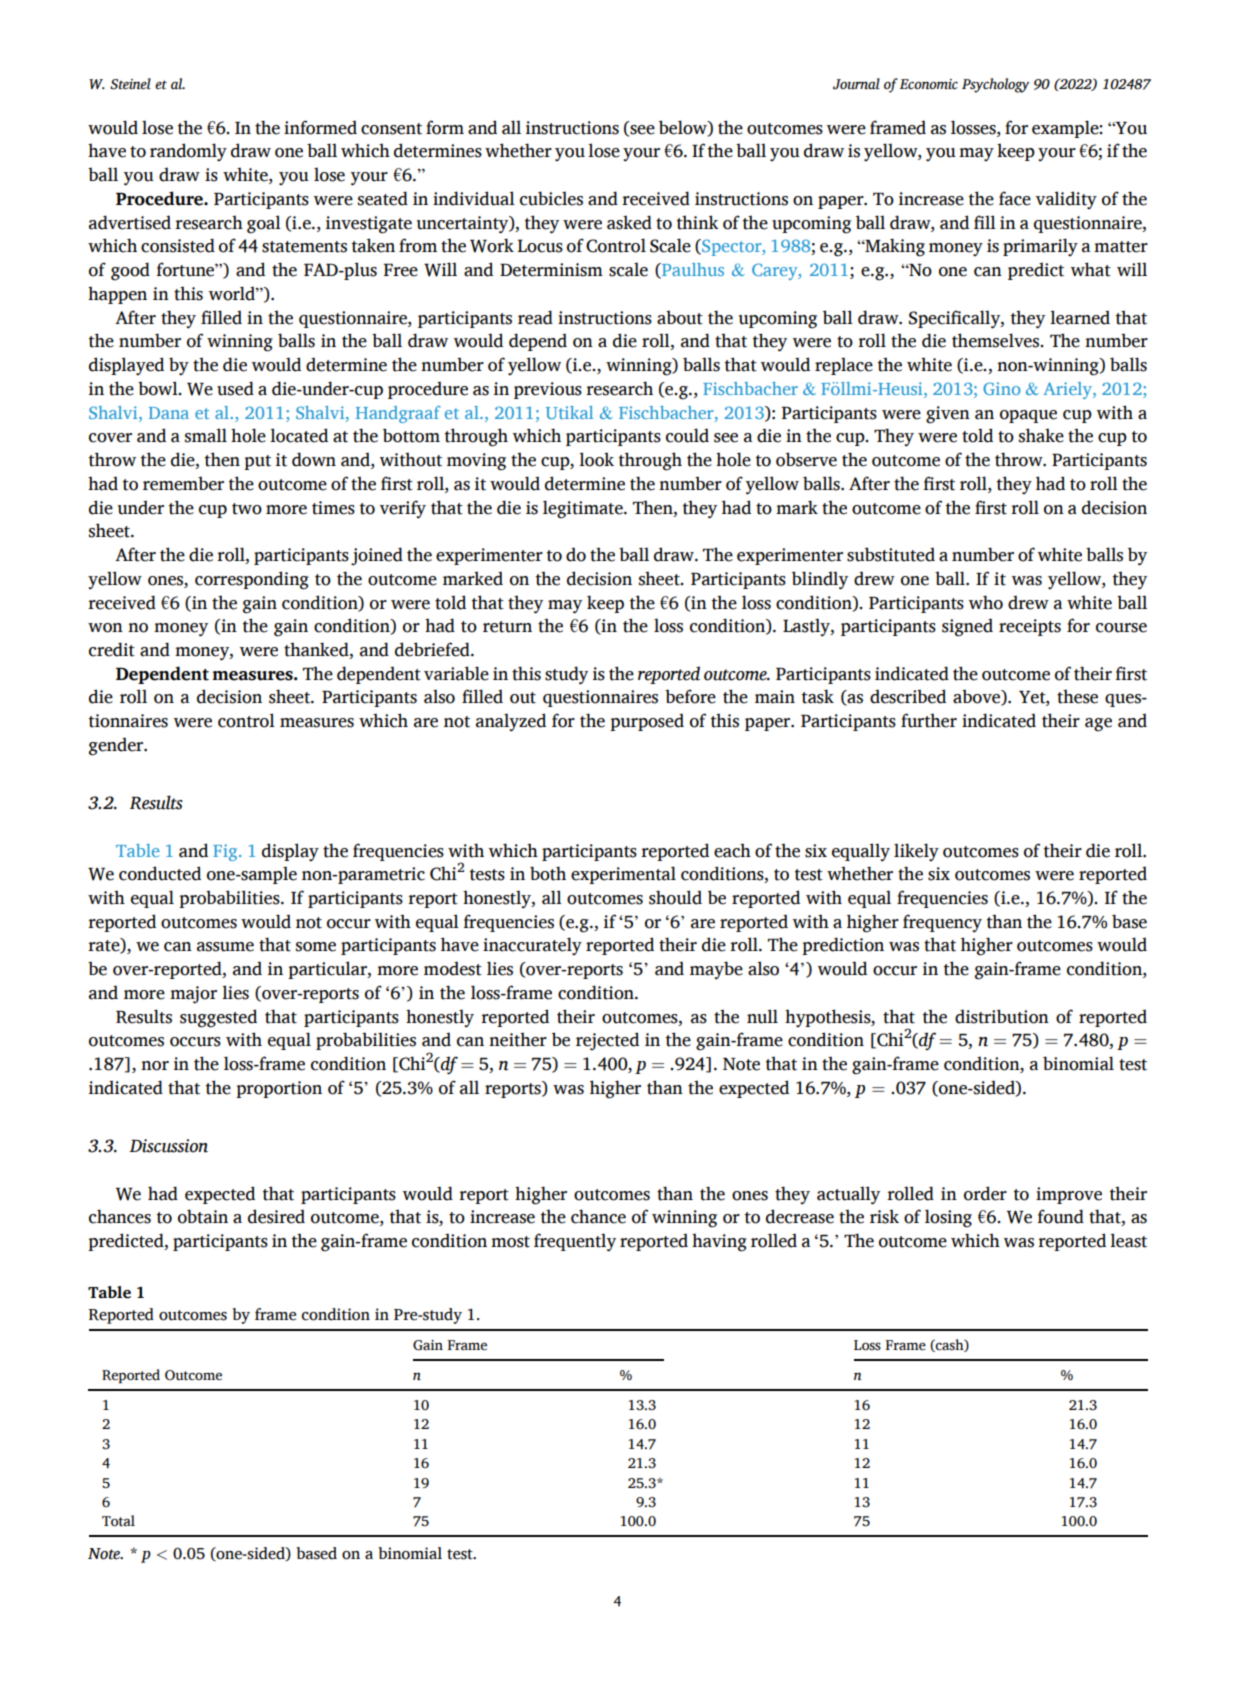 Image resolution: width=1236 pixels, height=1686 pixels. Describe the element at coordinates (607, 1041) in the page. I see `rejected` at that location.
